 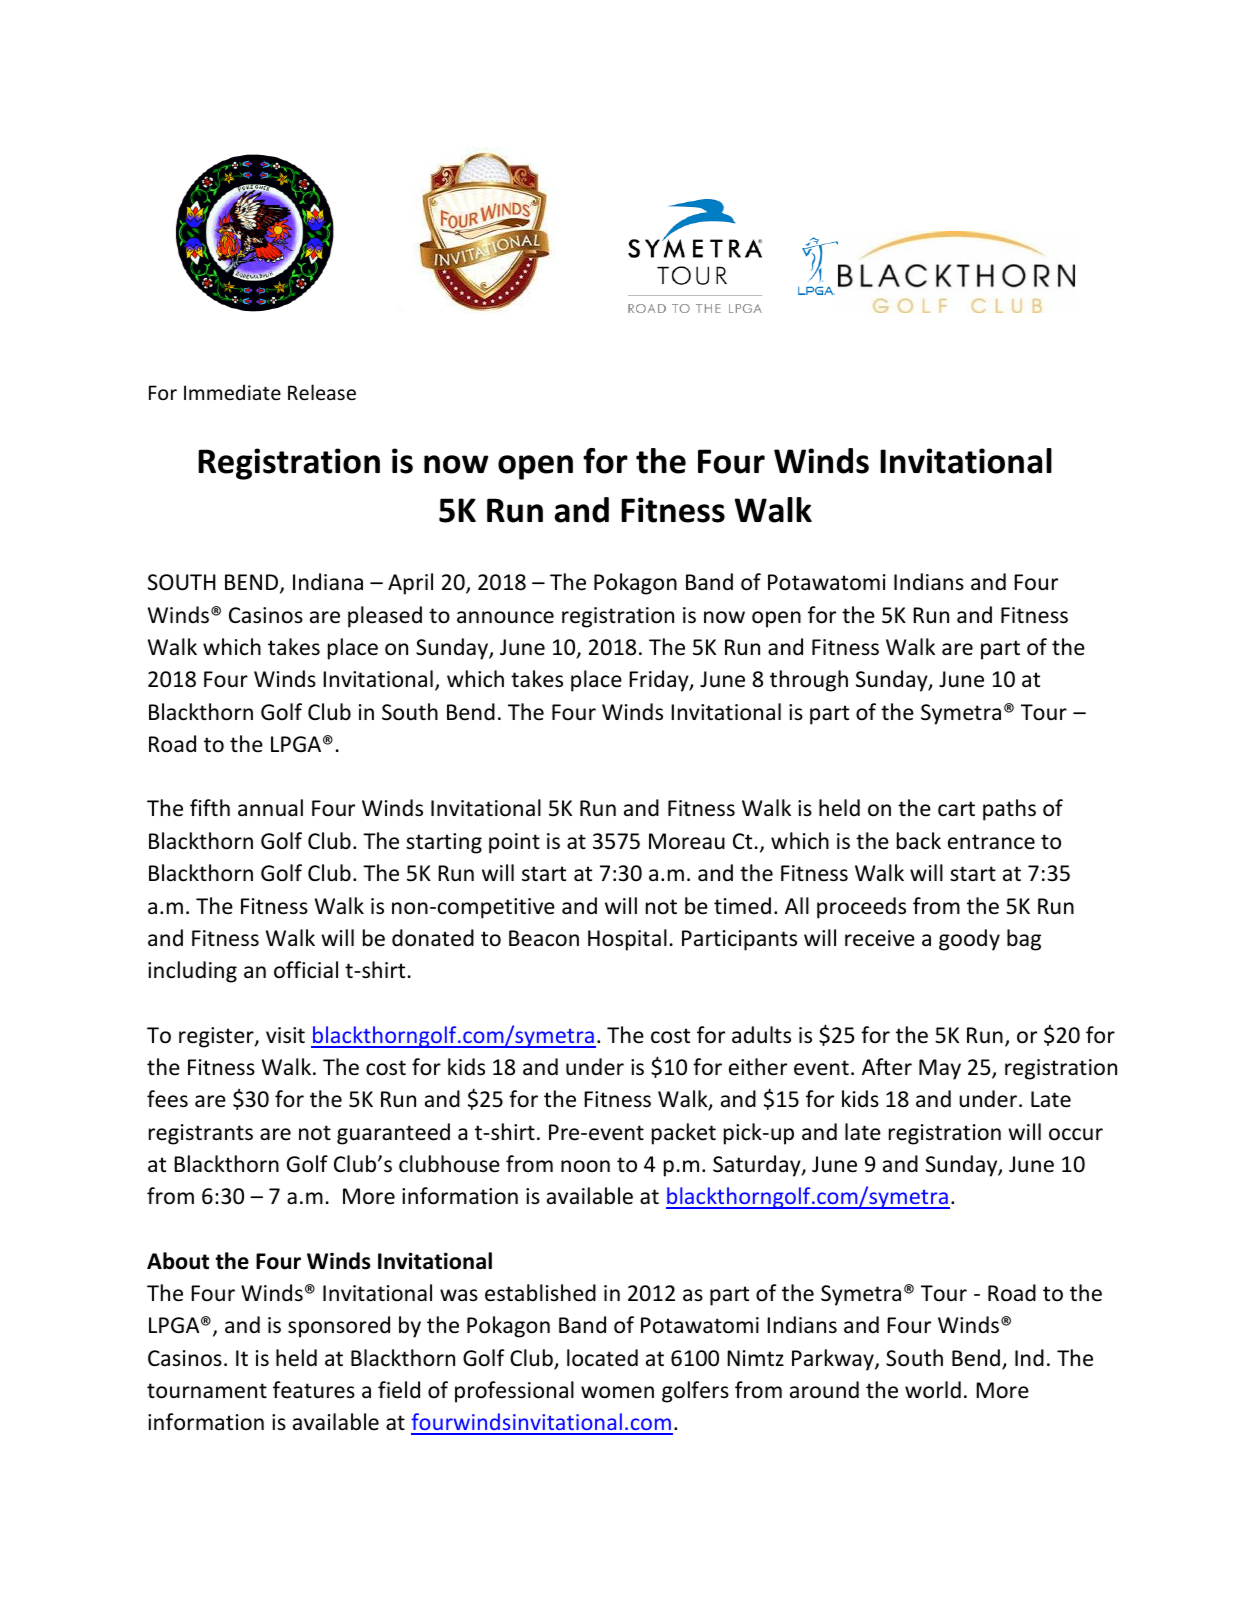 I want to click on Hospital, so click(x=627, y=940).
